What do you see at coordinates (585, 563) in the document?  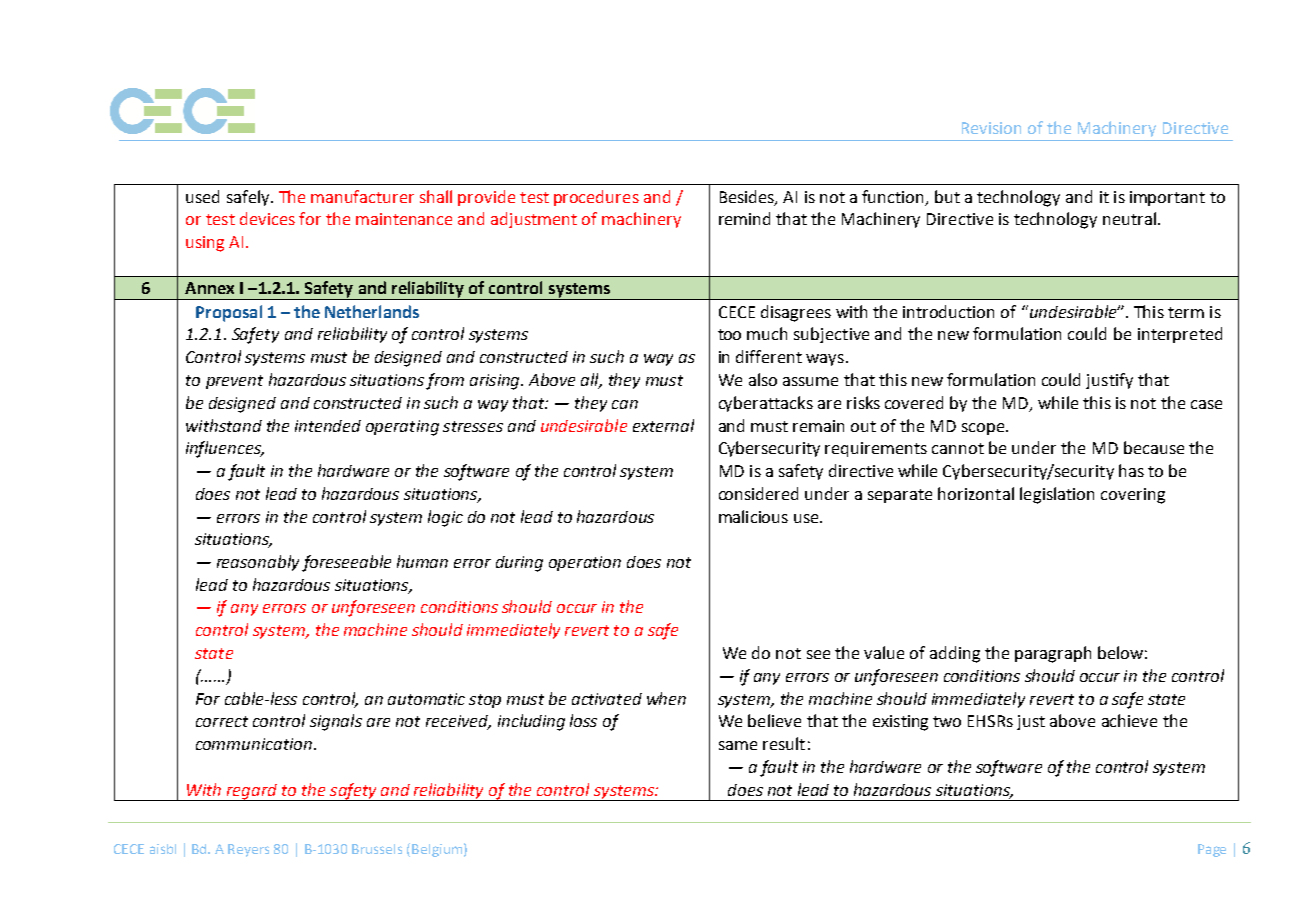 I see `operation` at bounding box center [585, 563].
